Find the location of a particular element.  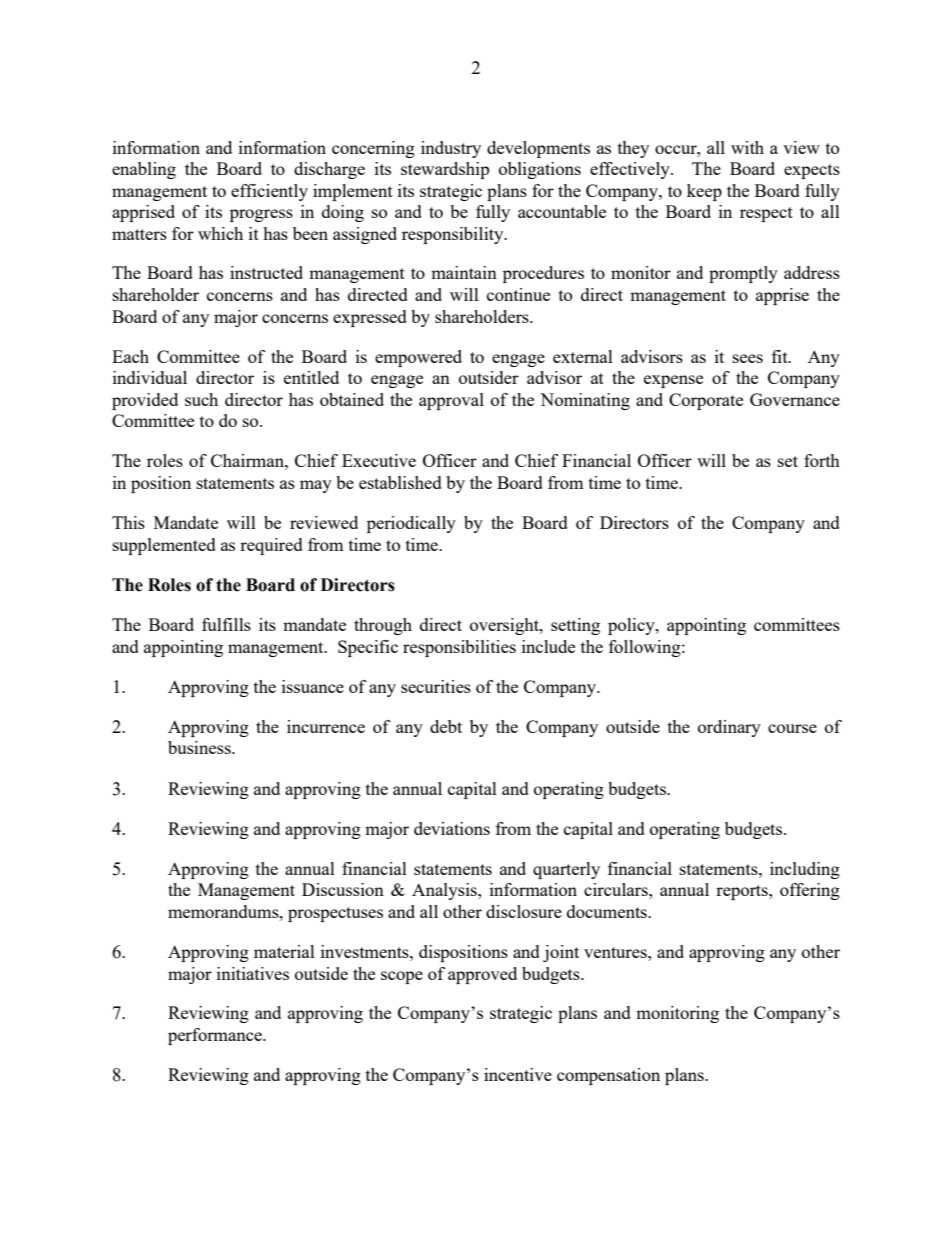

performance is located at coordinates (216, 1036).
